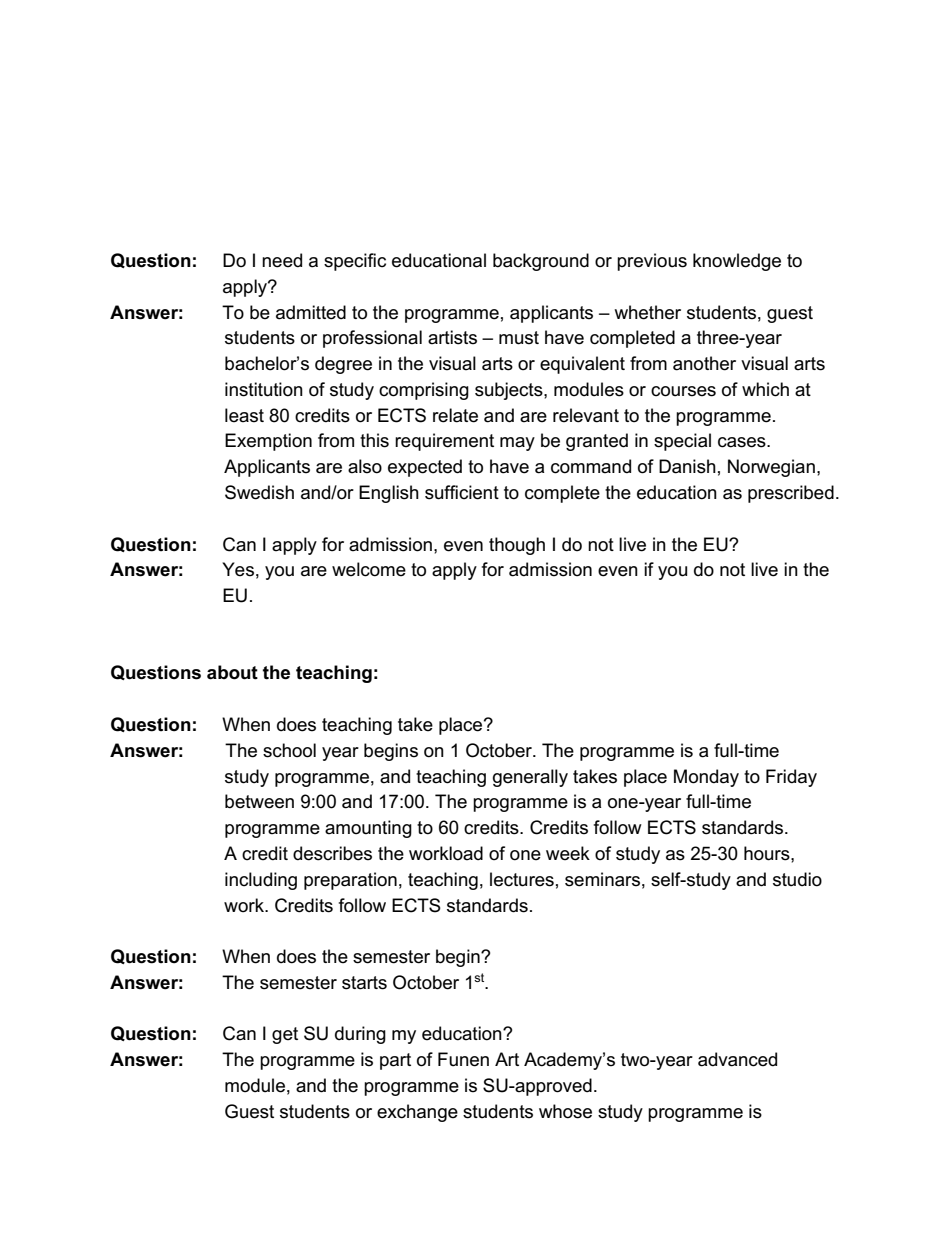 The width and height of the screenshot is (952, 1233). I want to click on prescribed, so click(791, 494).
